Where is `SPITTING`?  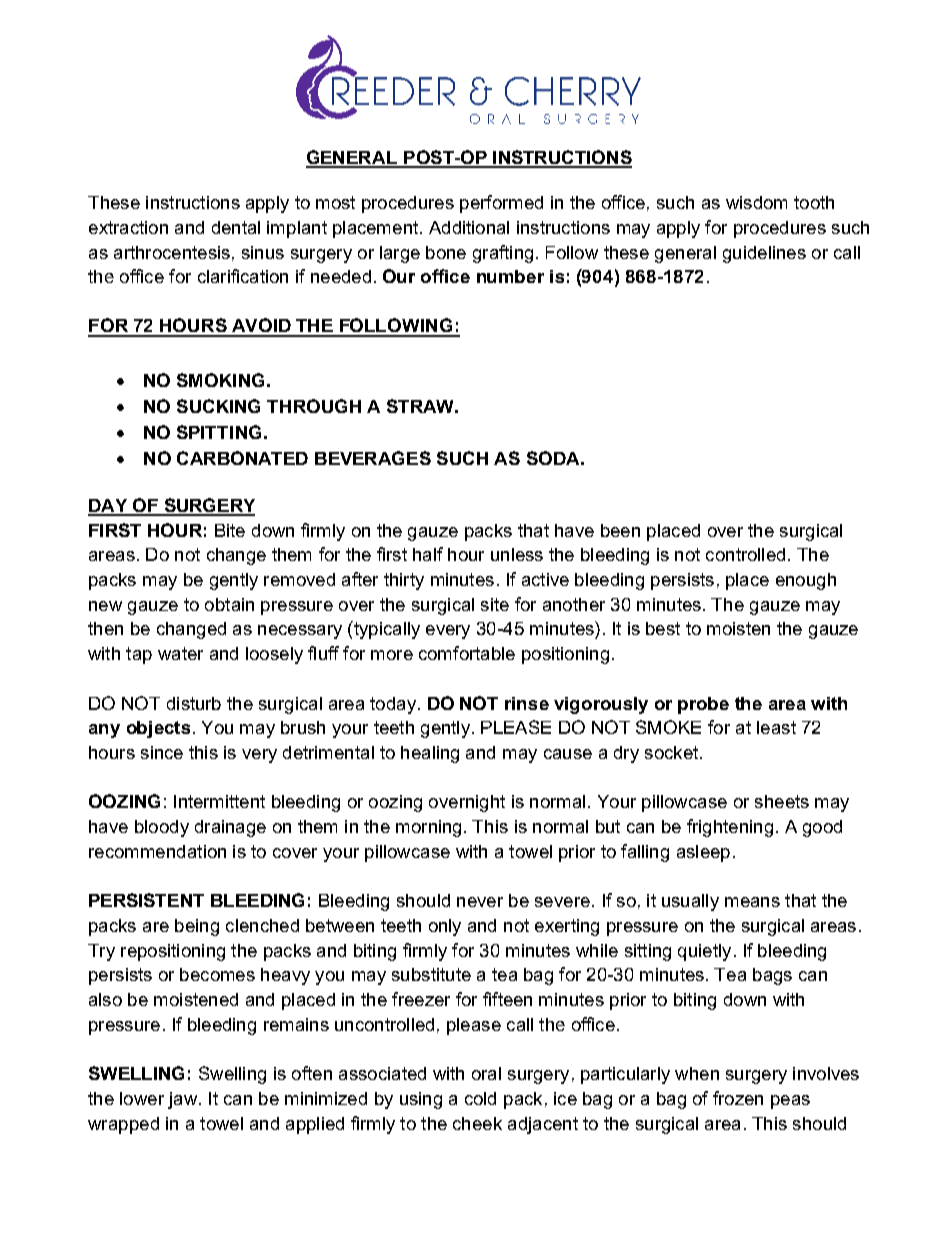 SPITTING is located at coordinates (219, 432).
